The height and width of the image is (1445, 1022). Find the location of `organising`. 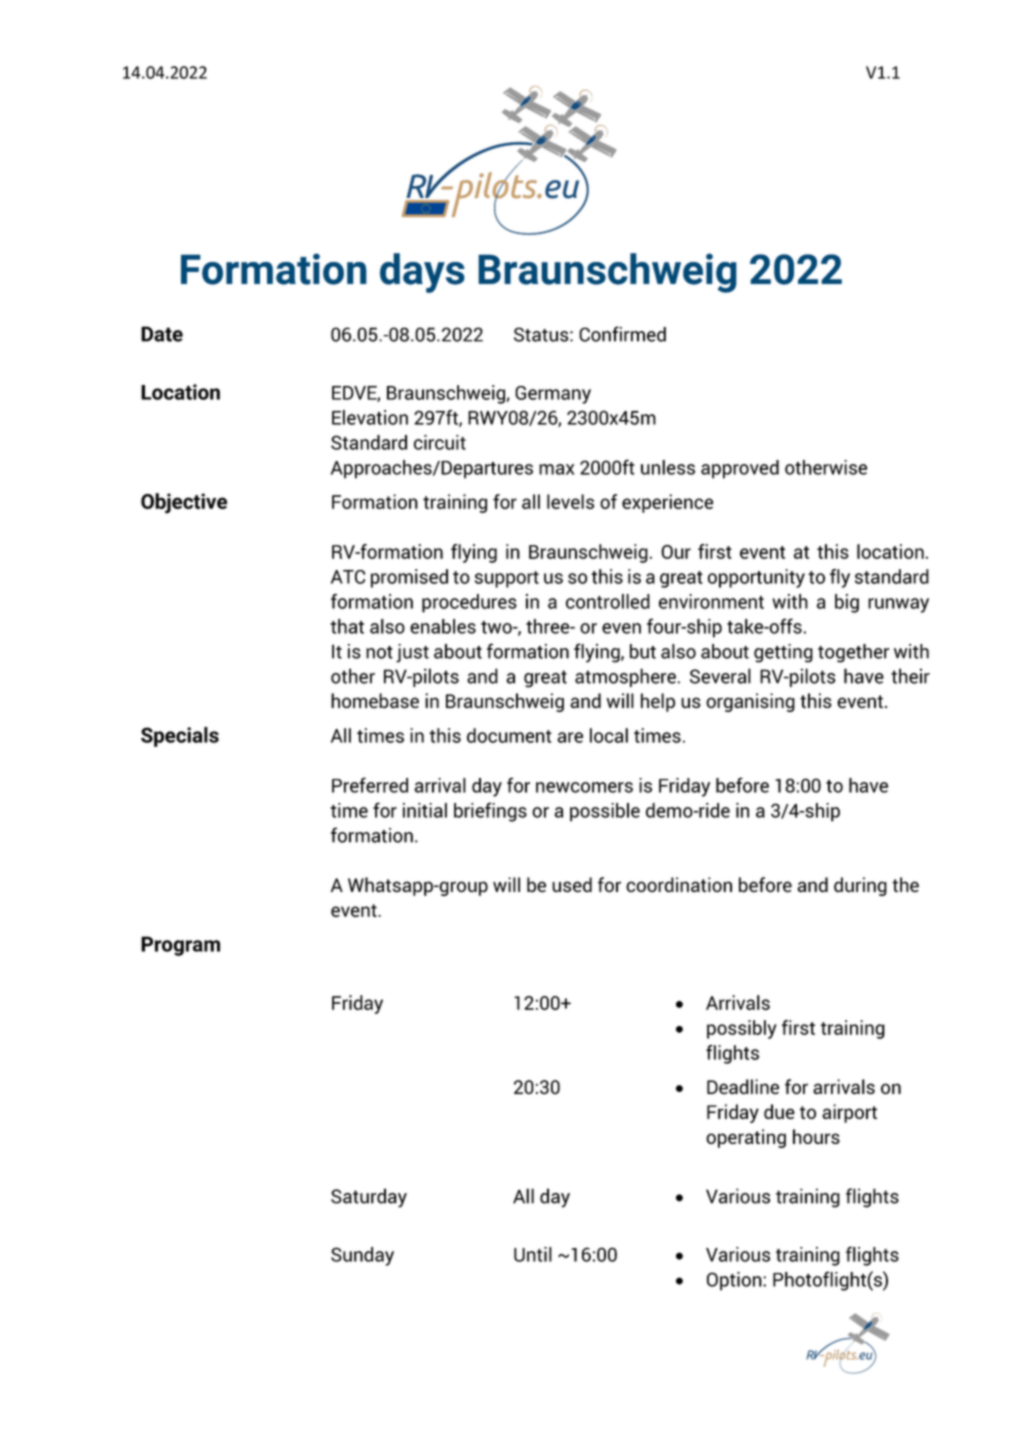

organising is located at coordinates (750, 702).
